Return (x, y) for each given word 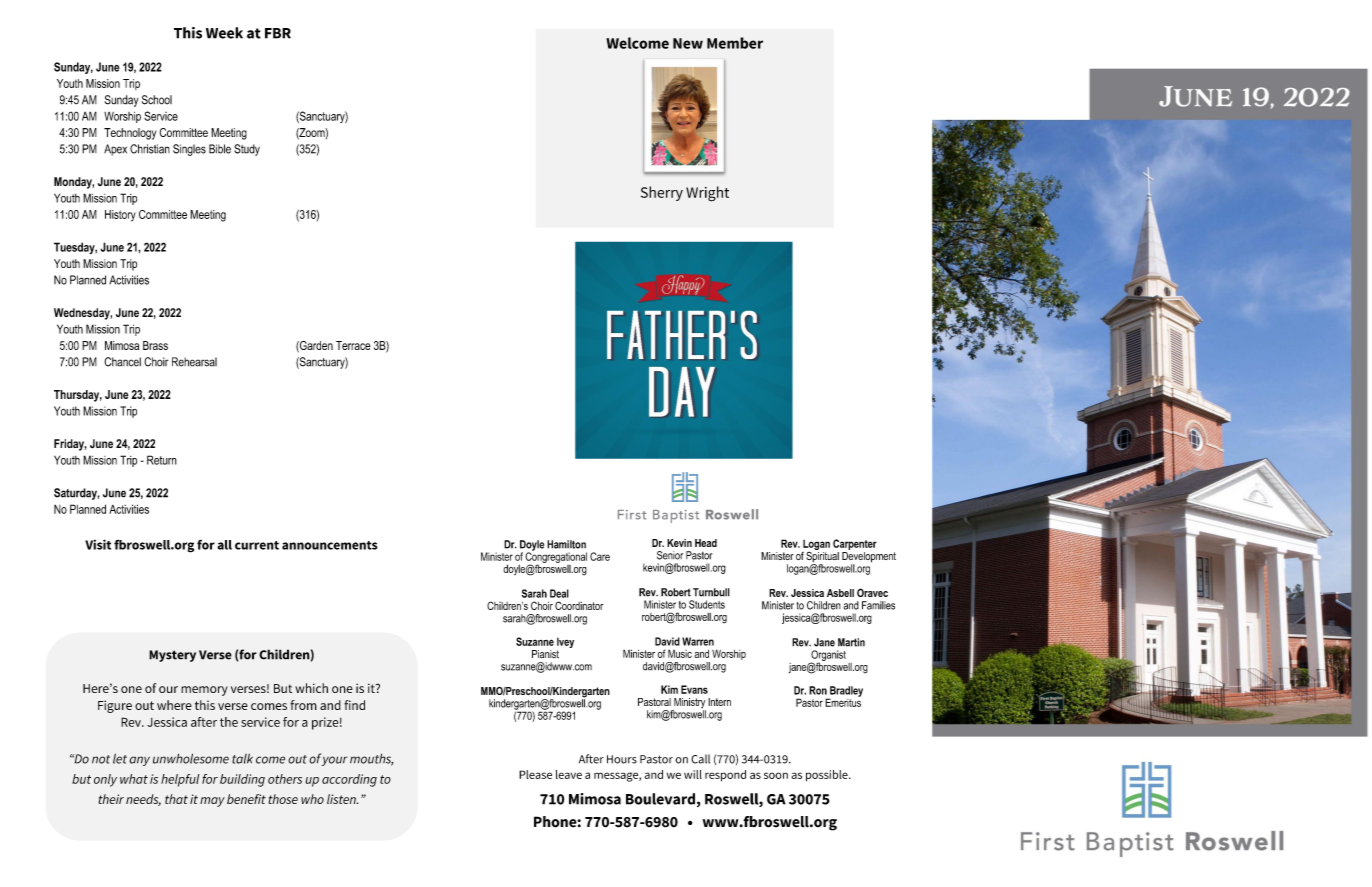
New (688, 43)
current (257, 545)
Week (224, 33)
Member (735, 43)
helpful (180, 780)
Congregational (556, 557)
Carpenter (855, 544)
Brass (155, 345)
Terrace (353, 345)
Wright (707, 194)
